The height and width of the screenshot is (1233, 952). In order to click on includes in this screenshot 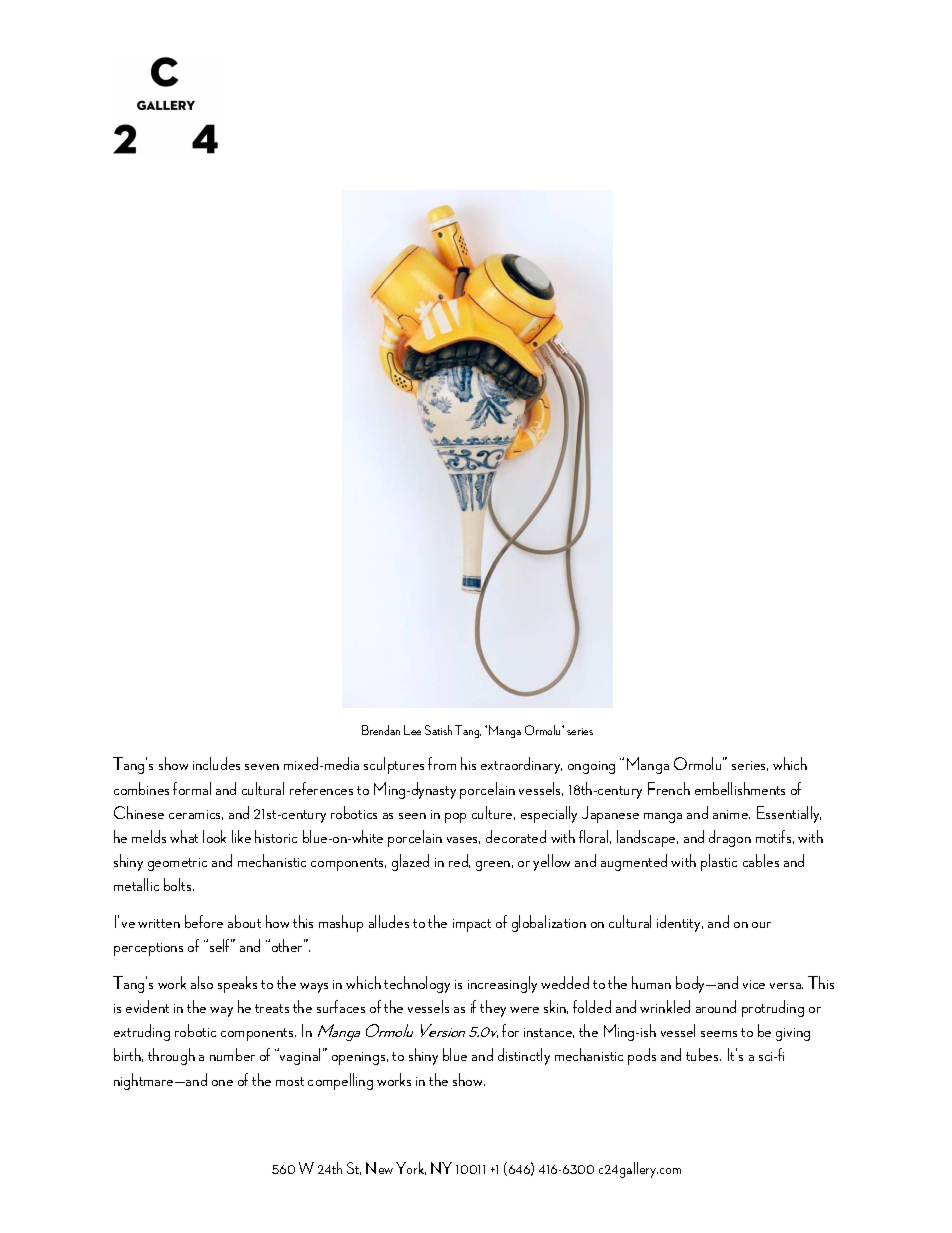, I will do `click(216, 763)`.
